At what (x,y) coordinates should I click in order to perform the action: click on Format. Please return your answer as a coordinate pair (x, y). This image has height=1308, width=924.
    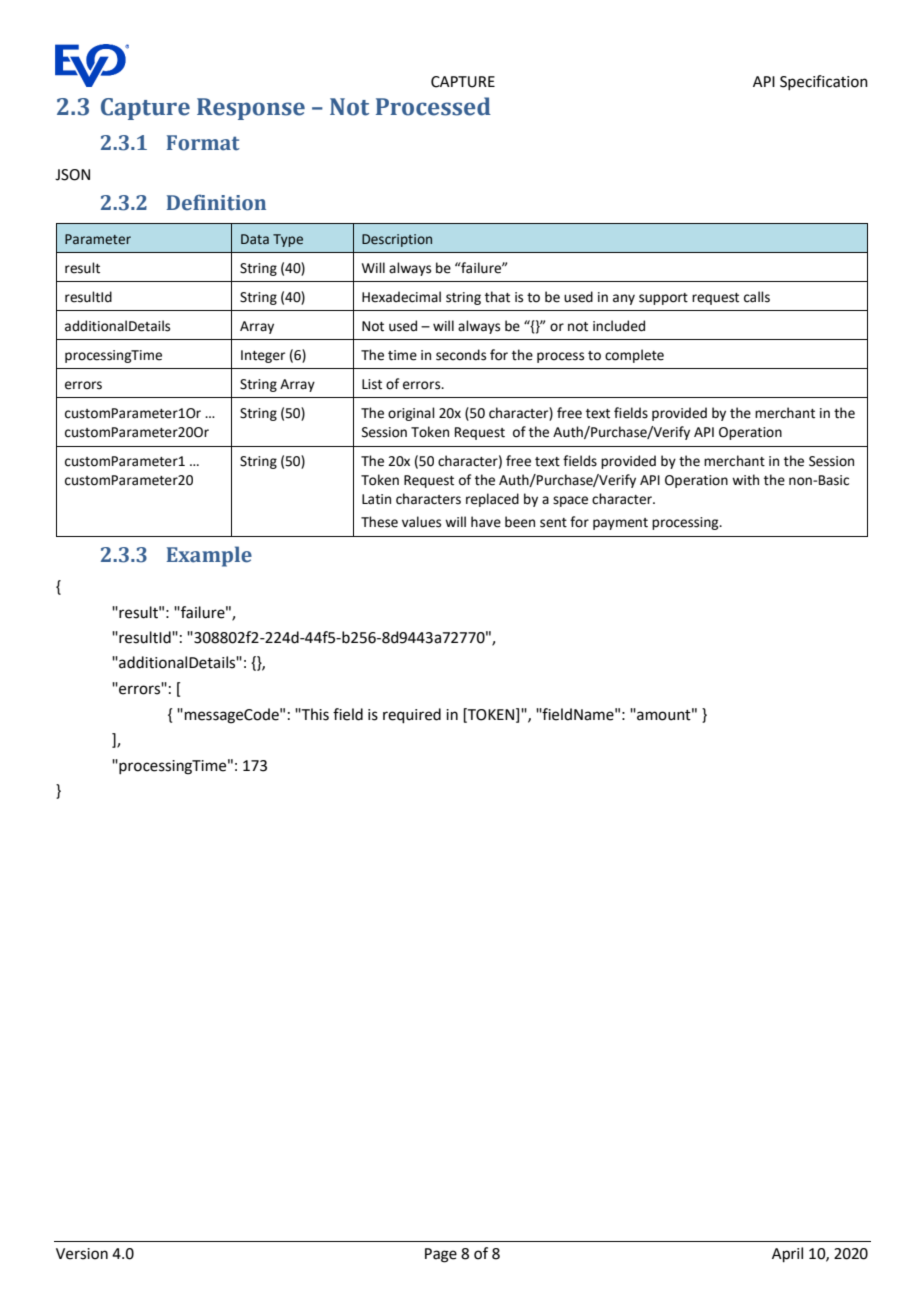
    Looking at the image, I should click on (203, 143).
